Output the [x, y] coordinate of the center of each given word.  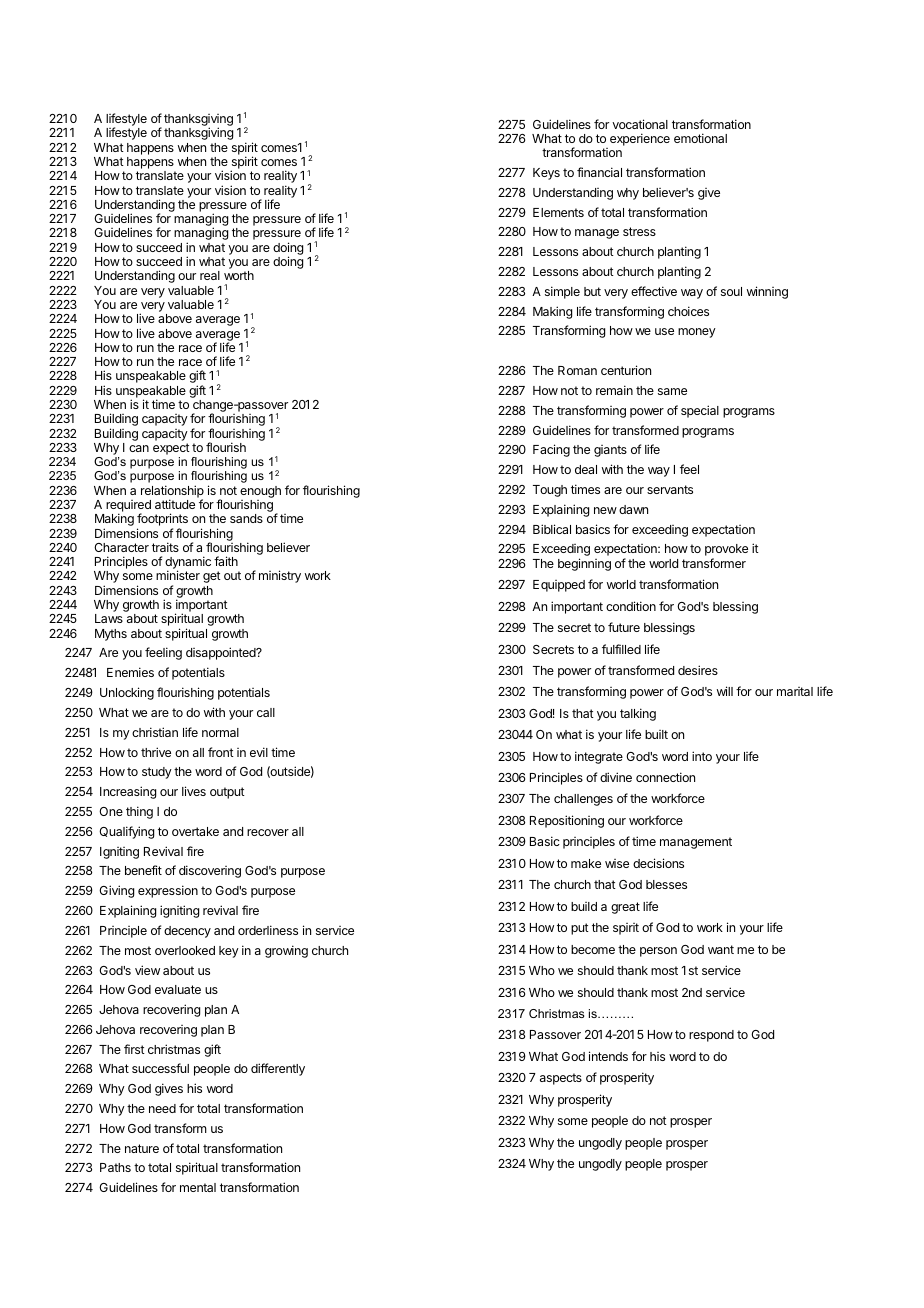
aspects [561, 1079]
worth [239, 275]
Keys [546, 174]
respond [711, 1036]
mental [198, 1187]
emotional [700, 138]
